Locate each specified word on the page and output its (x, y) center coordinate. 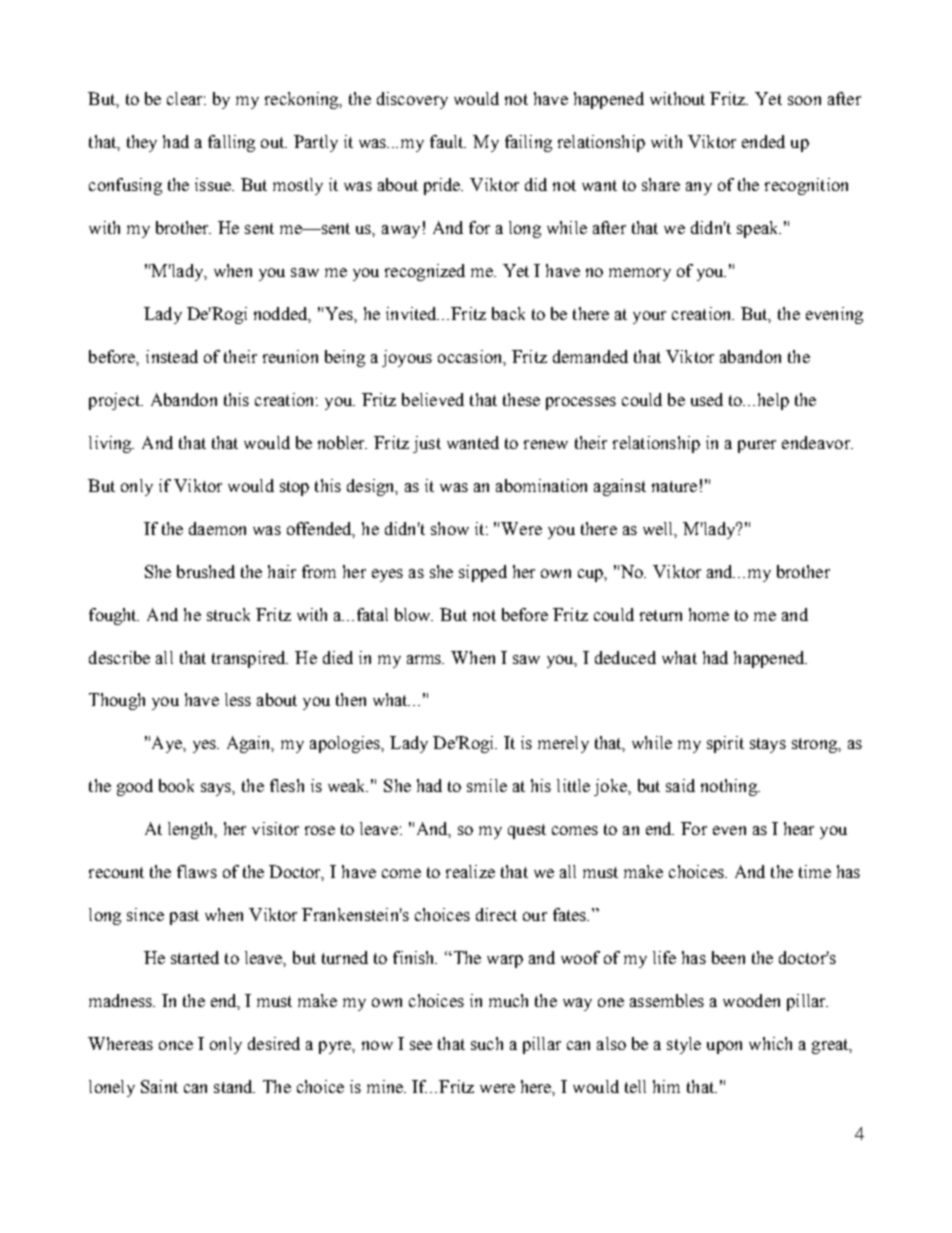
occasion (471, 357)
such (487, 1043)
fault (448, 141)
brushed (206, 571)
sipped (483, 573)
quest (527, 831)
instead (172, 356)
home (709, 614)
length (192, 830)
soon (804, 100)
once (176, 1045)
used (707, 399)
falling (231, 143)
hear (799, 828)
